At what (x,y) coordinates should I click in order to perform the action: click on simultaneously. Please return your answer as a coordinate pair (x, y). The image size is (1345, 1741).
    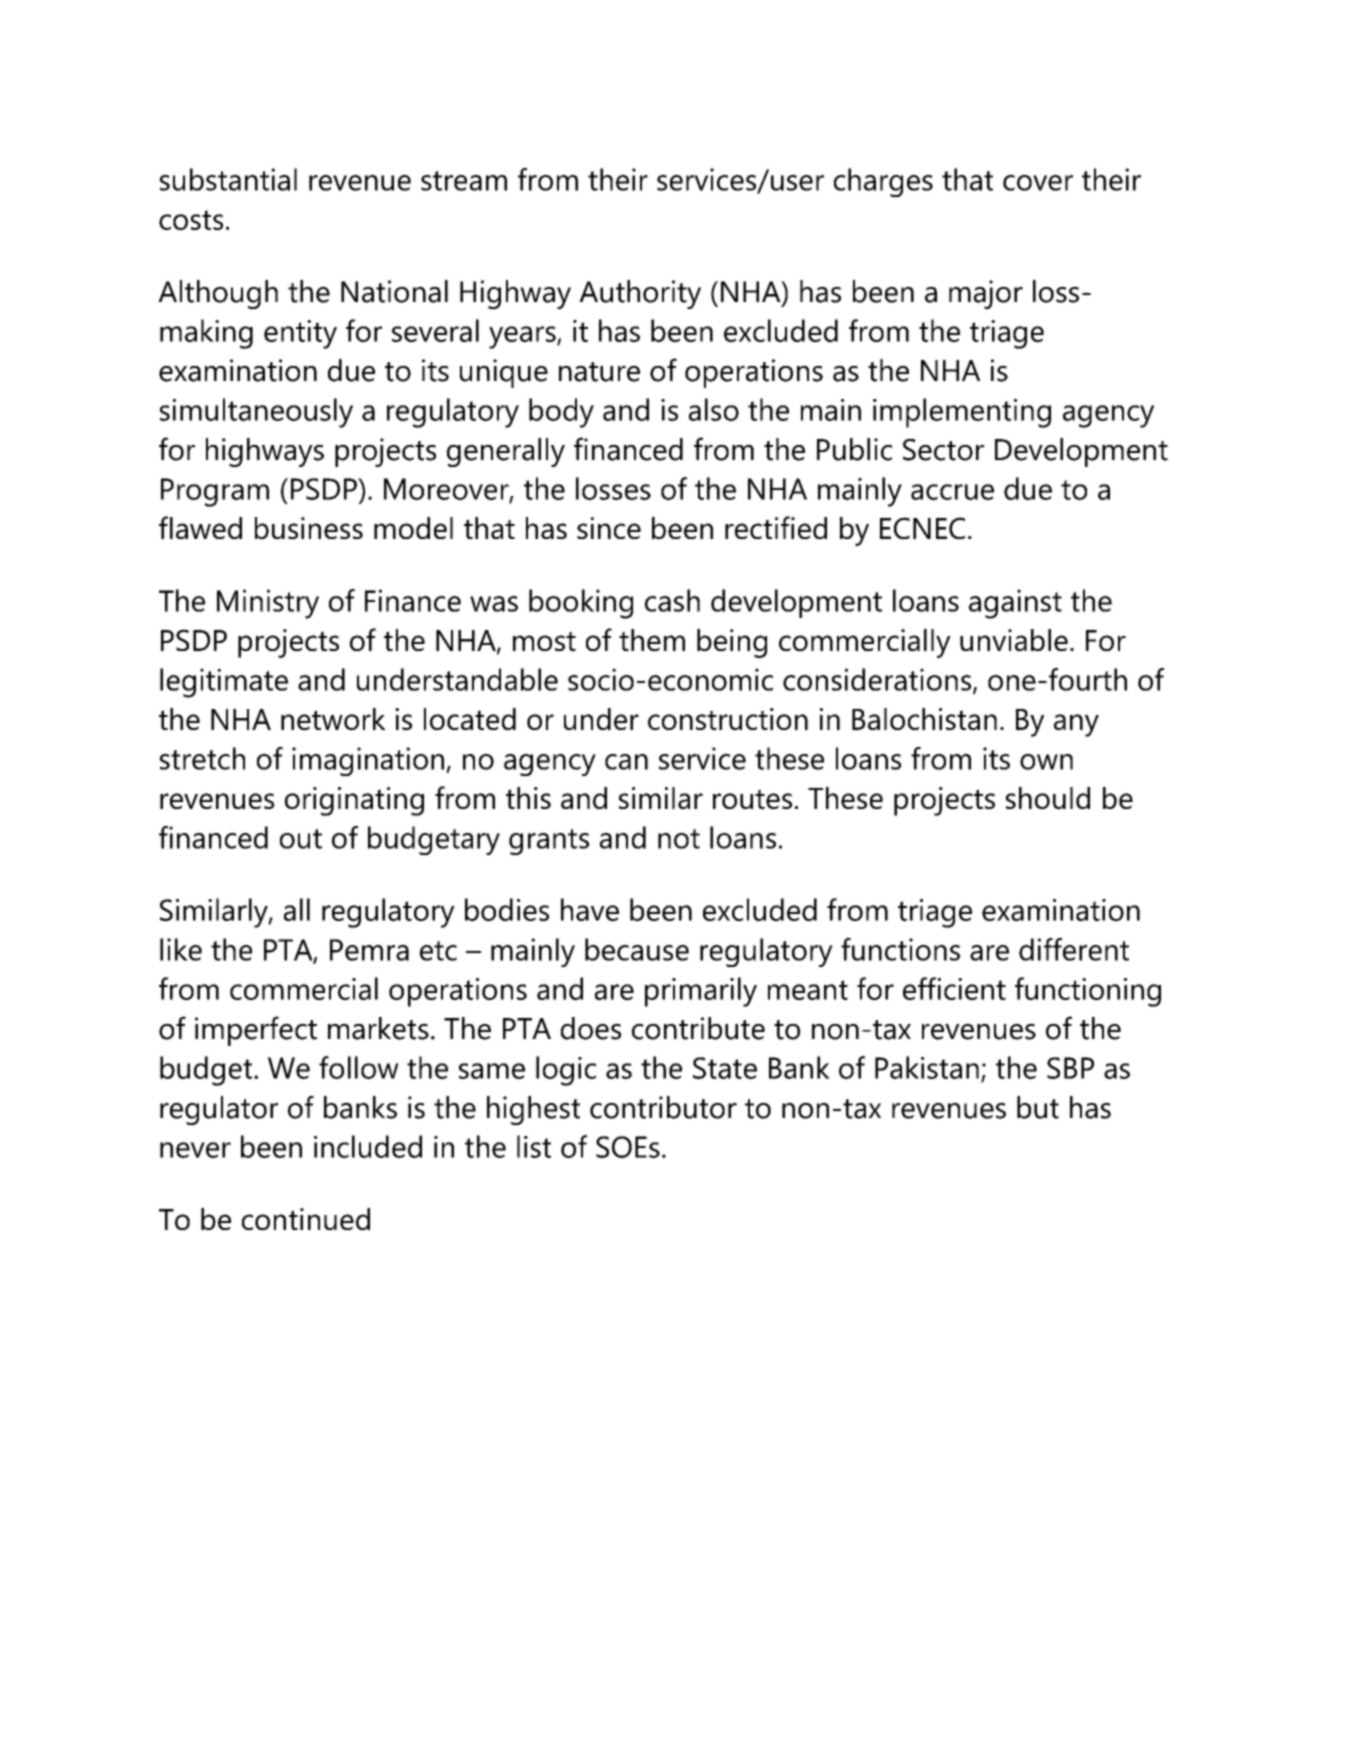
    Looking at the image, I should click on (256, 413).
